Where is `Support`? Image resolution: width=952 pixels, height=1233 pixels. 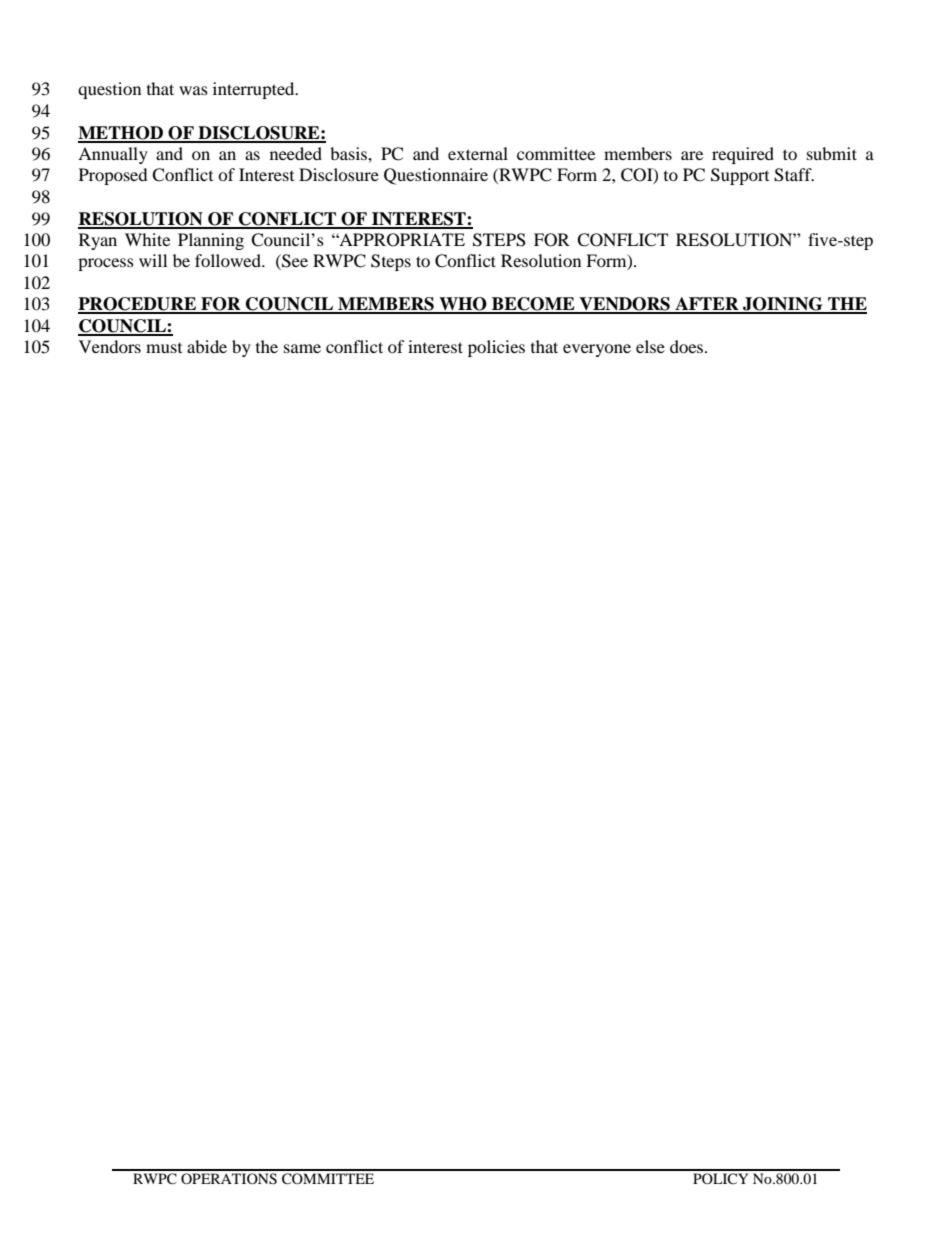
Support is located at coordinates (740, 176).
